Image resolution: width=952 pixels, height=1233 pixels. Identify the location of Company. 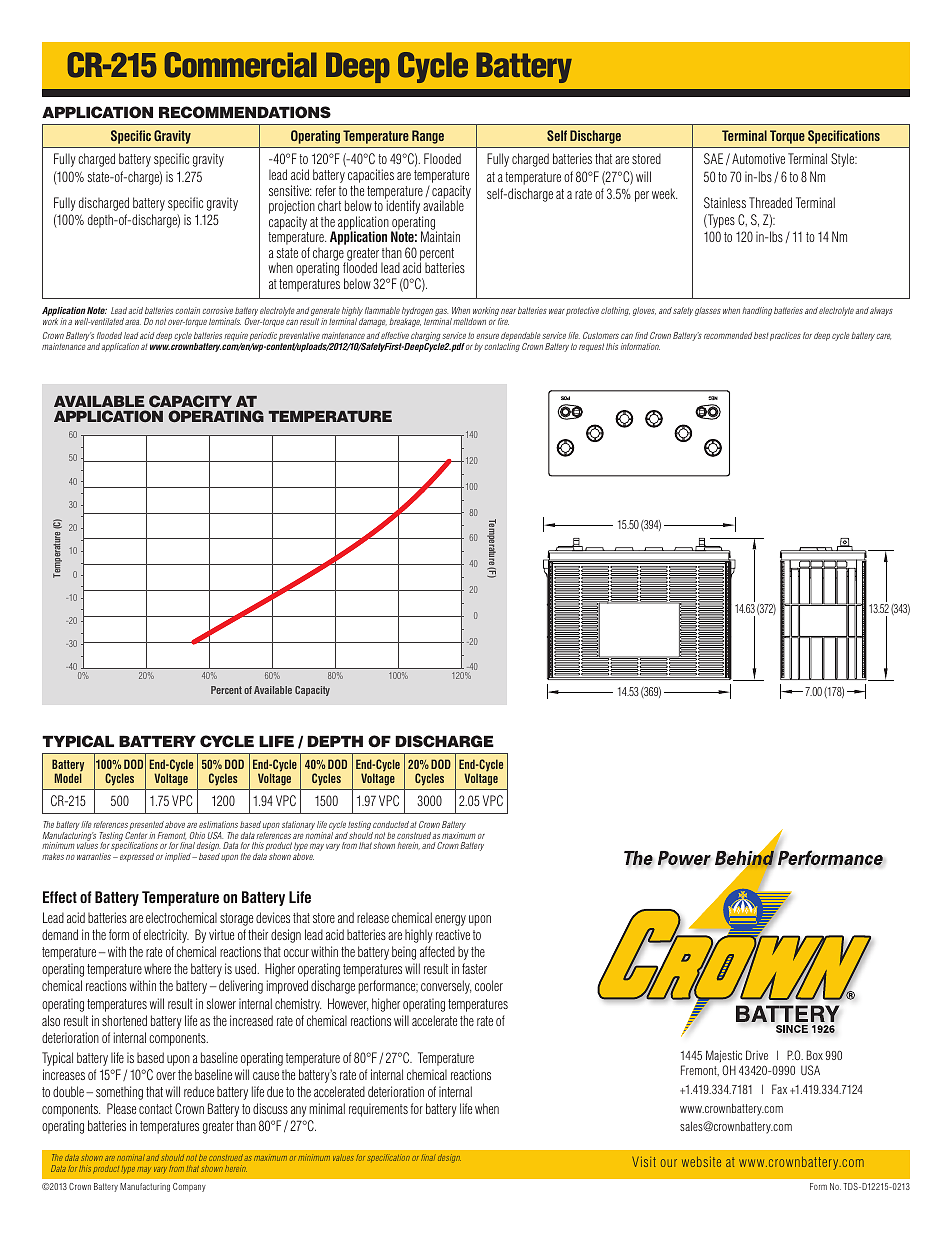
(189, 1187).
